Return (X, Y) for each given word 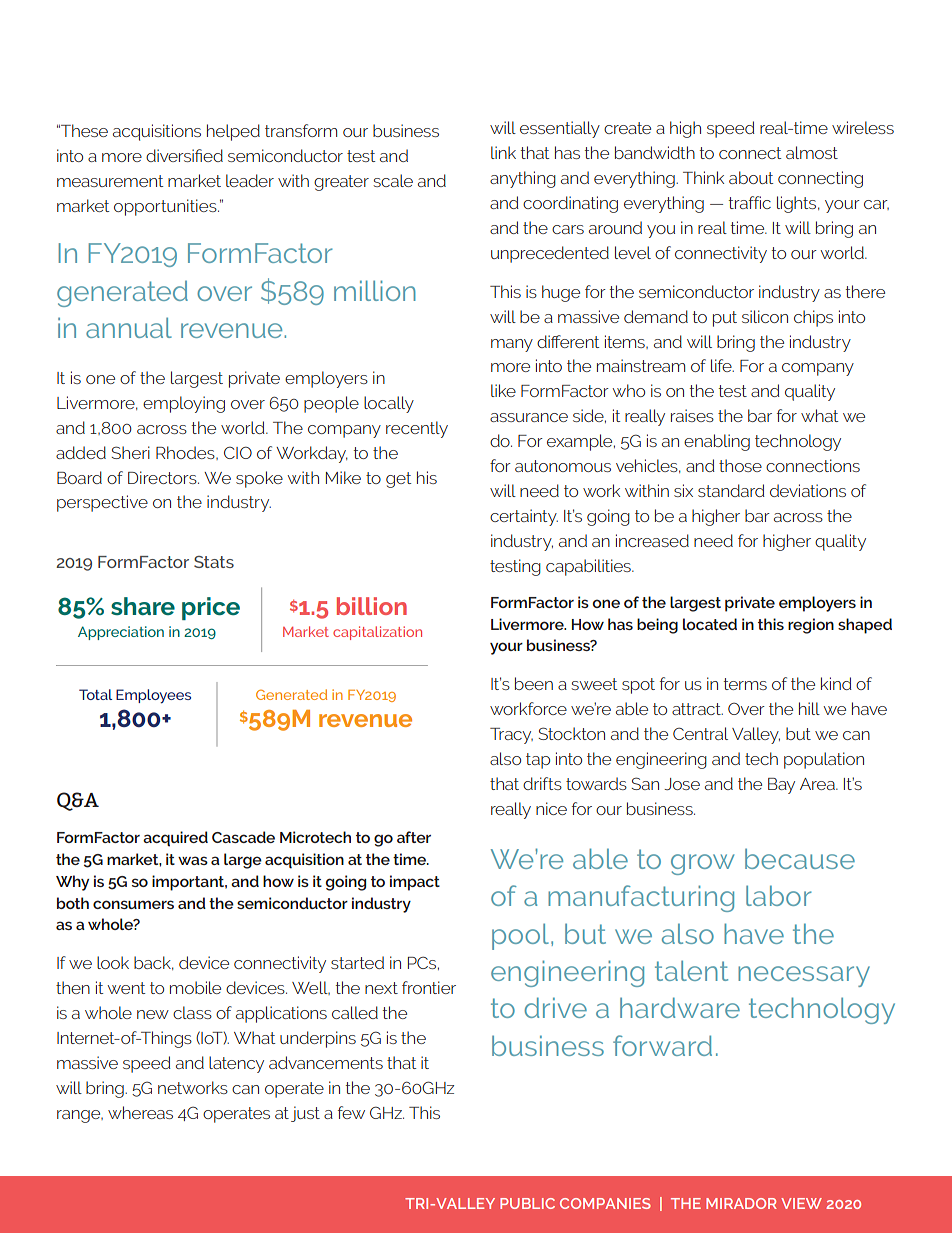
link (503, 152)
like (503, 390)
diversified (184, 155)
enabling (717, 442)
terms (745, 684)
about (751, 177)
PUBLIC (527, 1203)
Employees (153, 696)
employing (184, 404)
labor (779, 895)
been (534, 683)
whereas (140, 1112)
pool (520, 936)
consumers (133, 904)
